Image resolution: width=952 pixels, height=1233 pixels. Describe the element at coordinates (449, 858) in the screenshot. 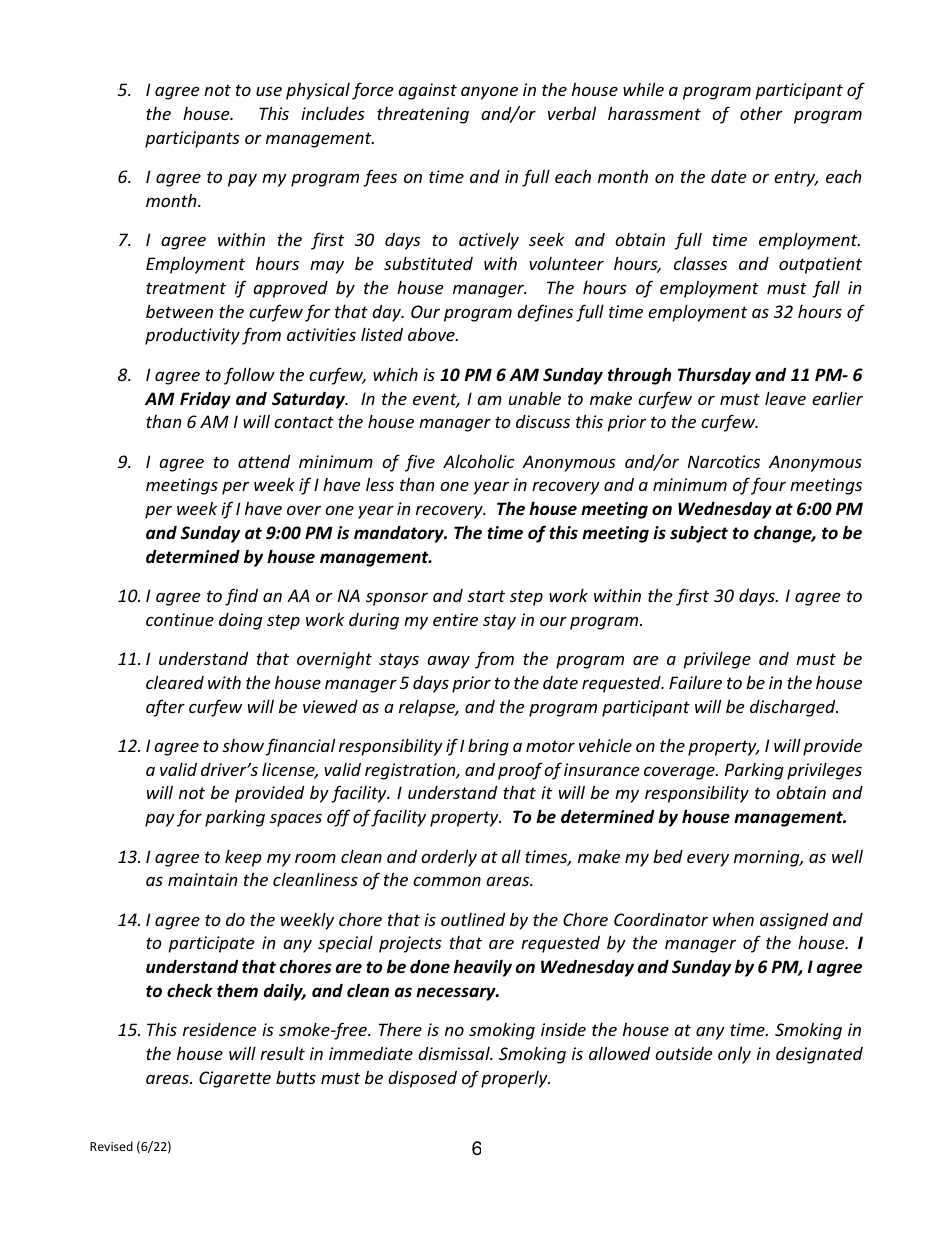

I see `orderly` at that location.
